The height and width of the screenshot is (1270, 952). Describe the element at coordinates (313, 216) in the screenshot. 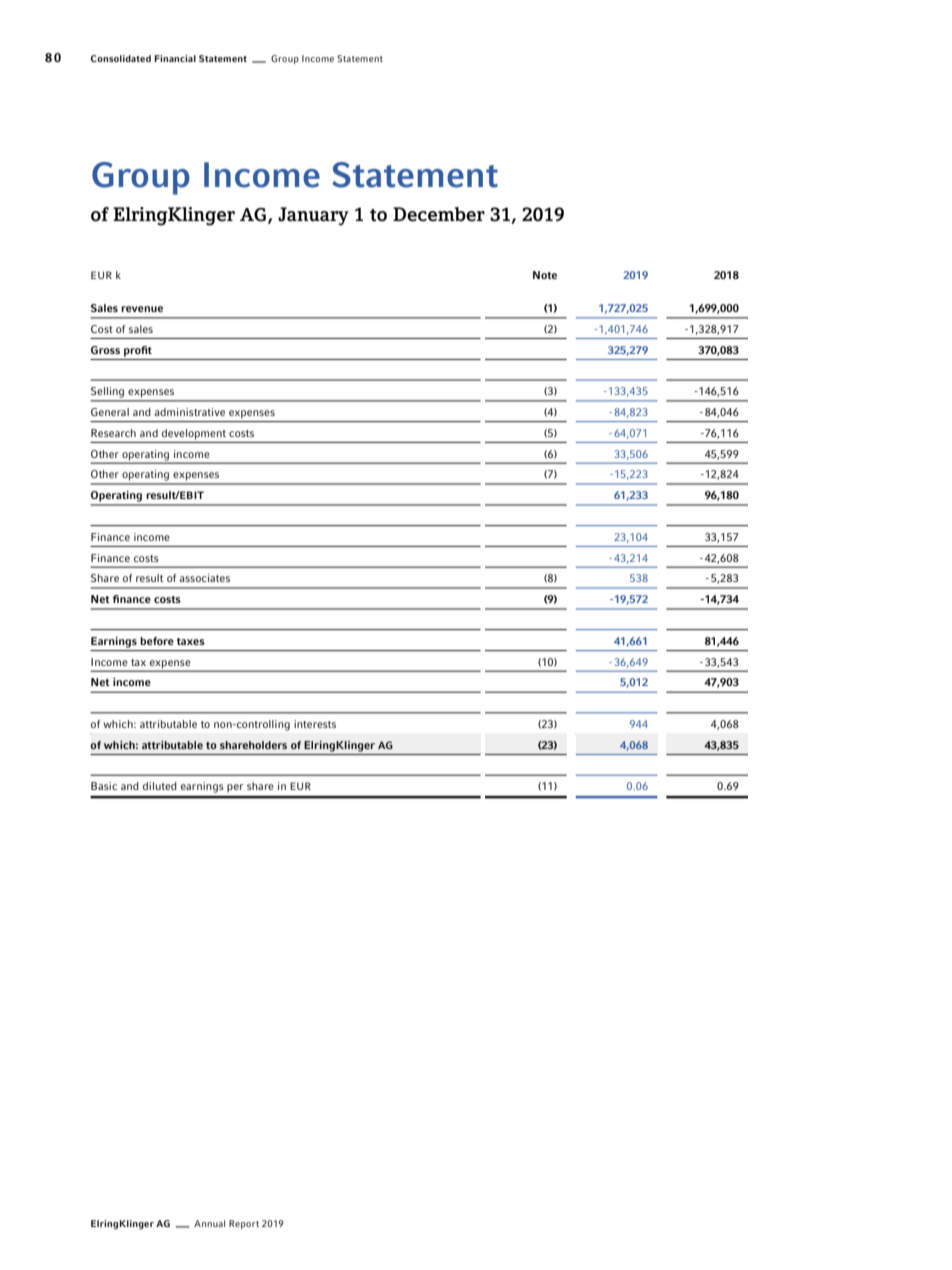

I see `January` at that location.
